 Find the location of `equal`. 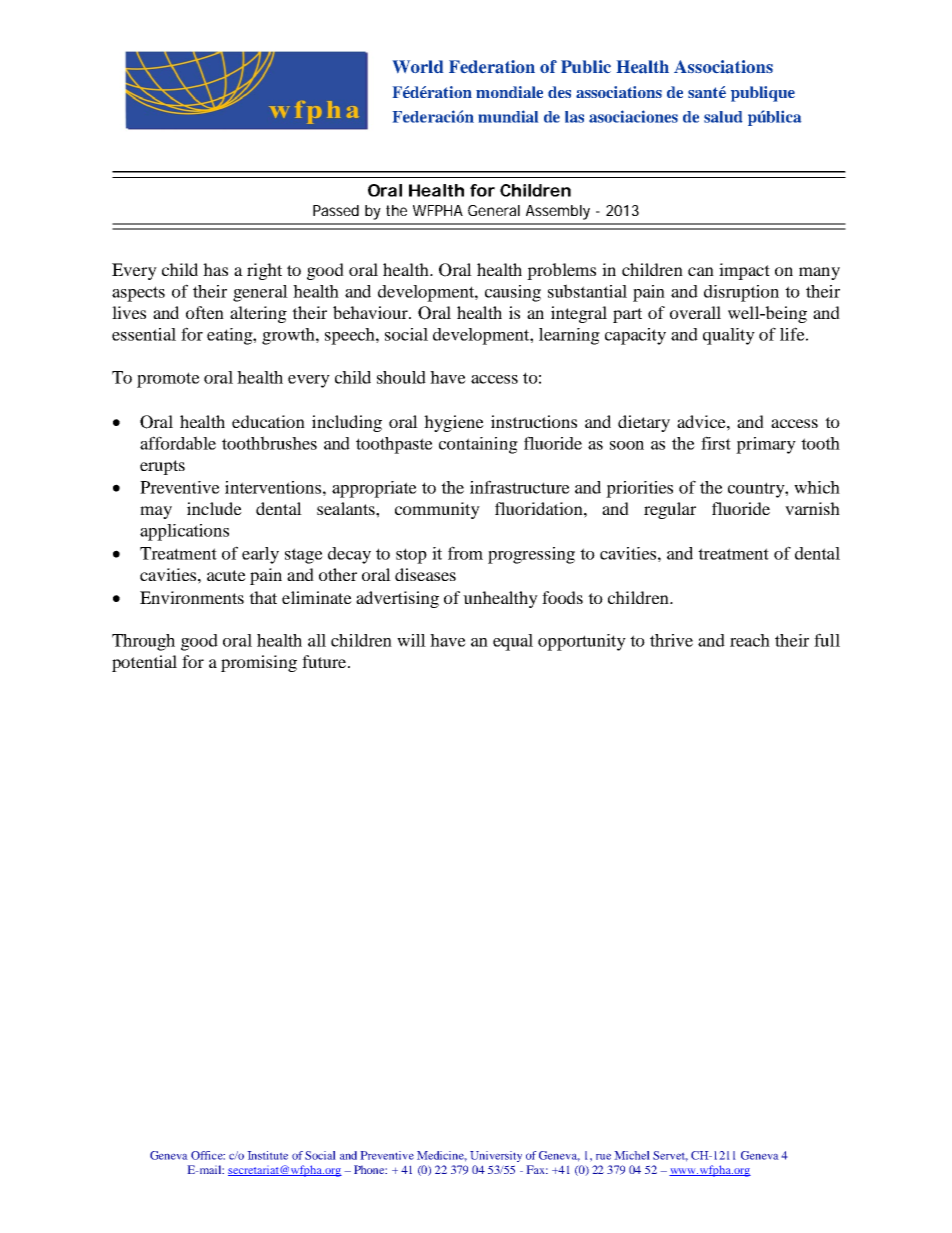

equal is located at coordinates (513, 642).
